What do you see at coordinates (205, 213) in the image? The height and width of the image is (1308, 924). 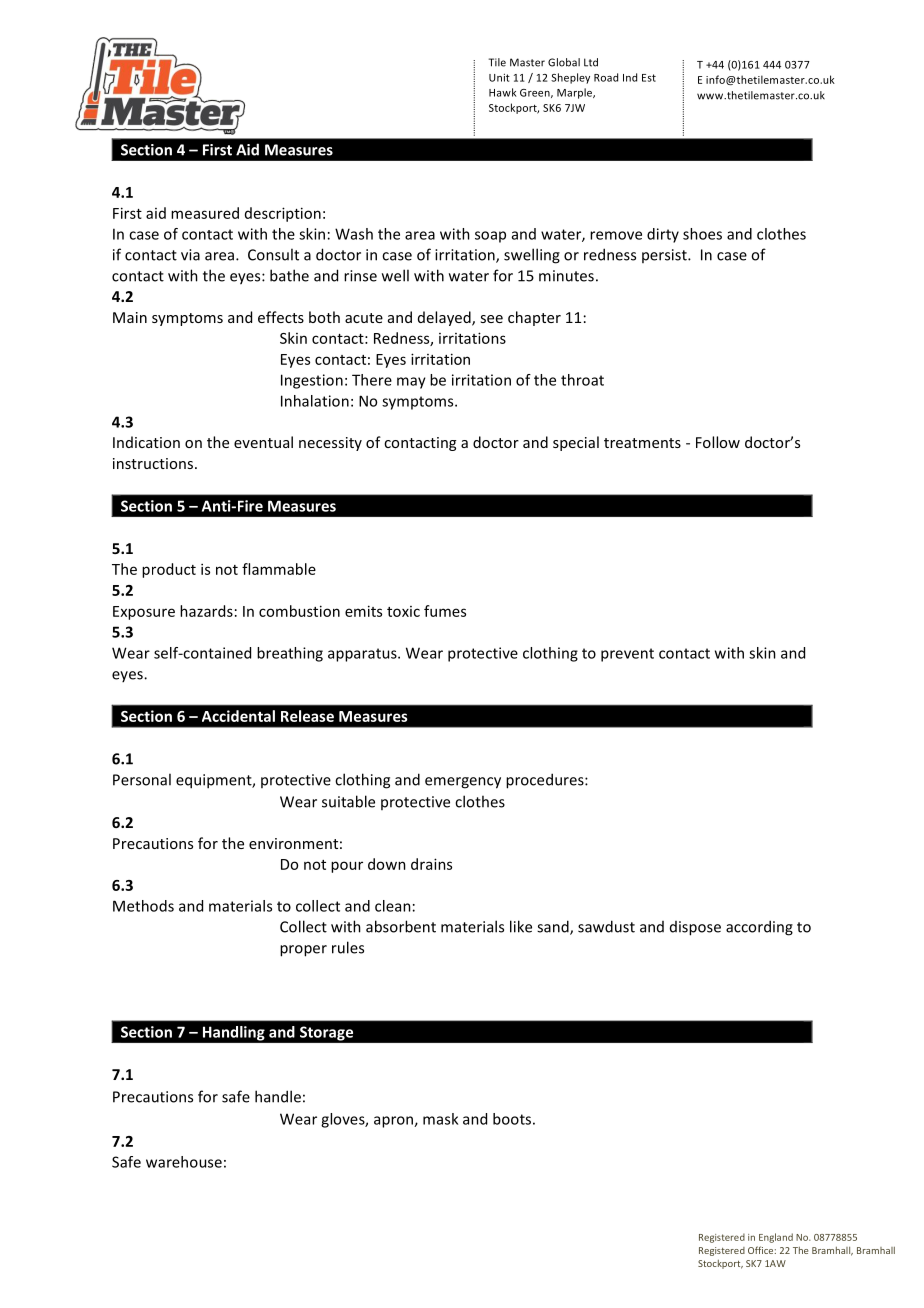 I see `measured` at bounding box center [205, 213].
